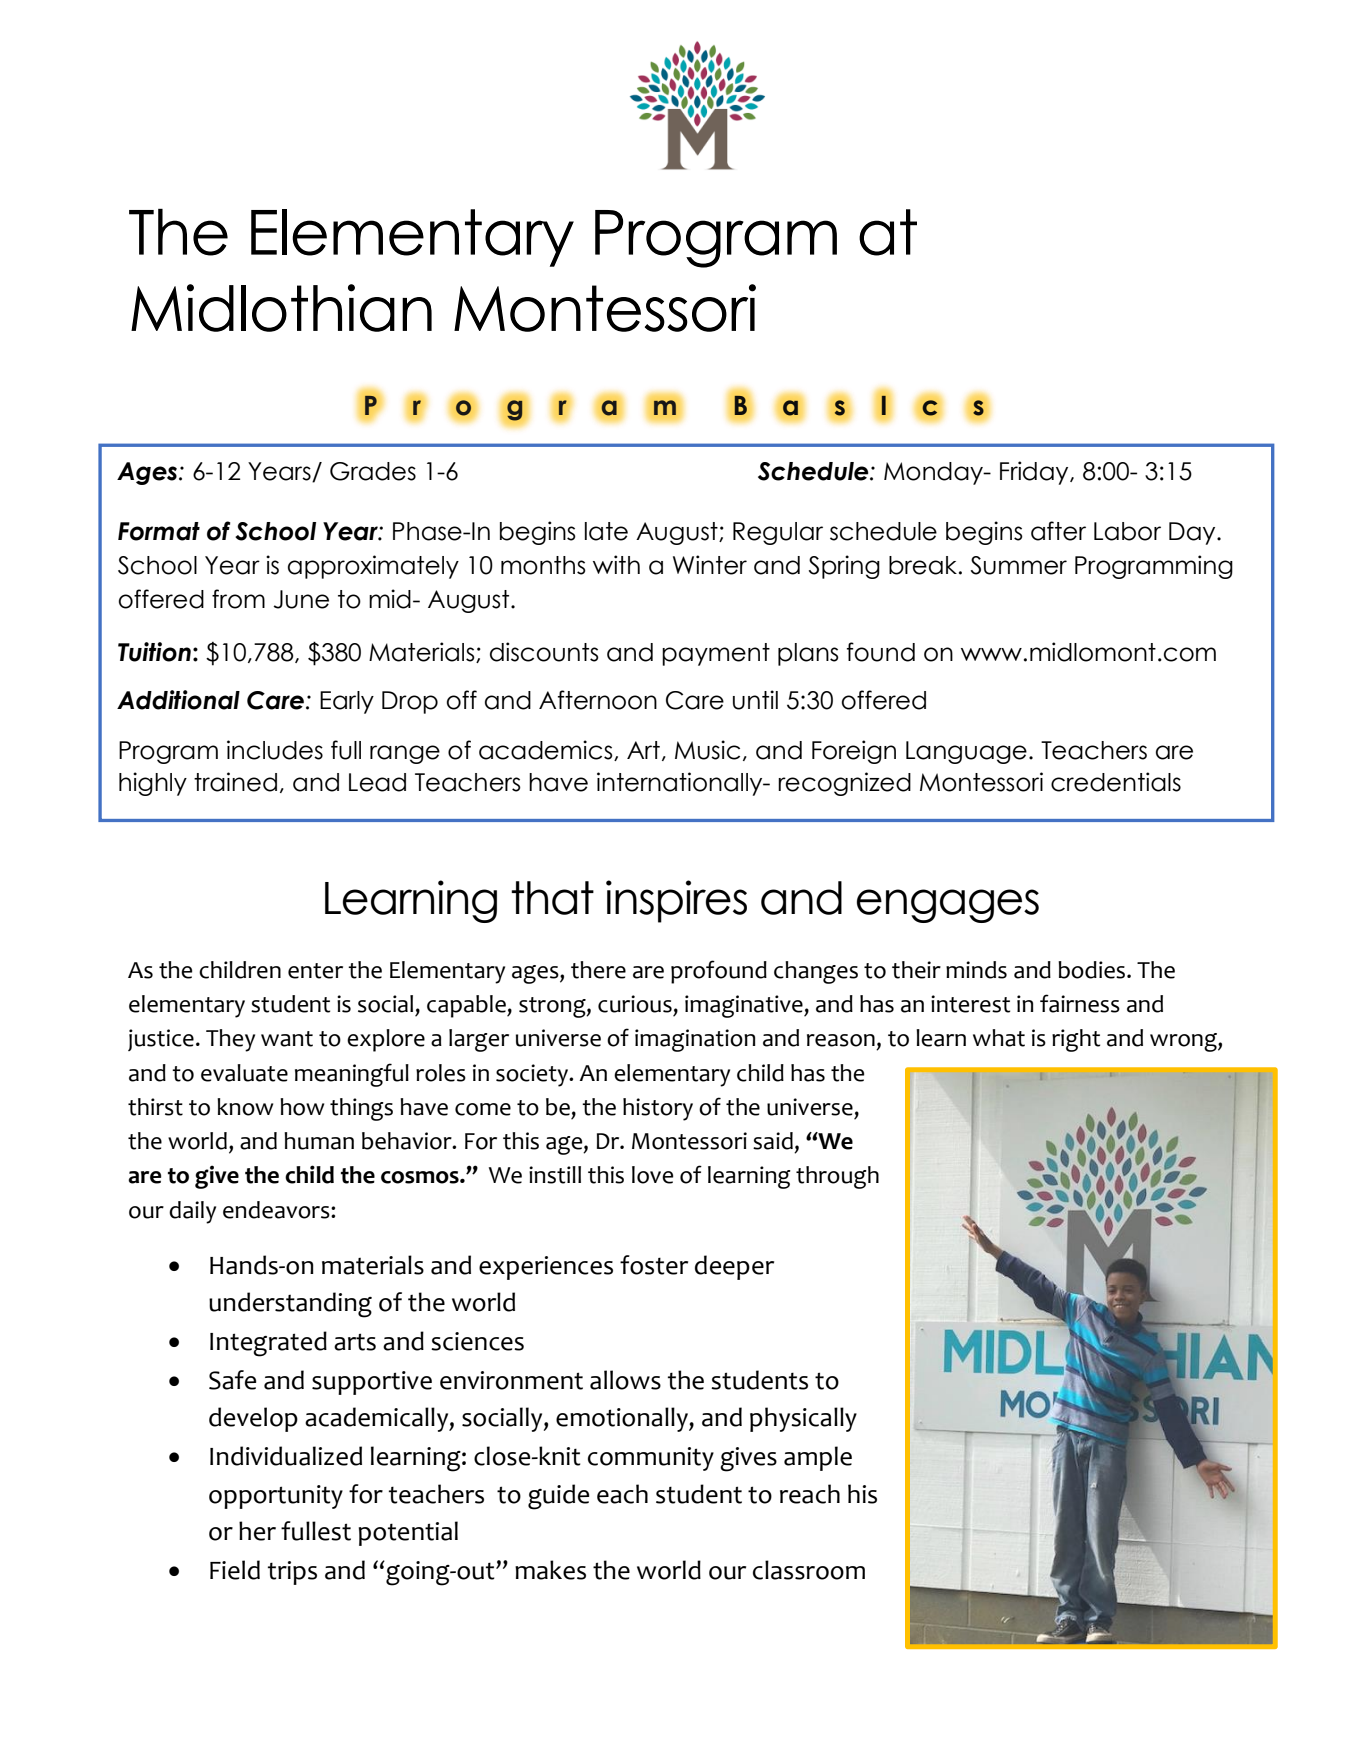  Describe the element at coordinates (281, 308) in the screenshot. I see `Midlothian` at that location.
